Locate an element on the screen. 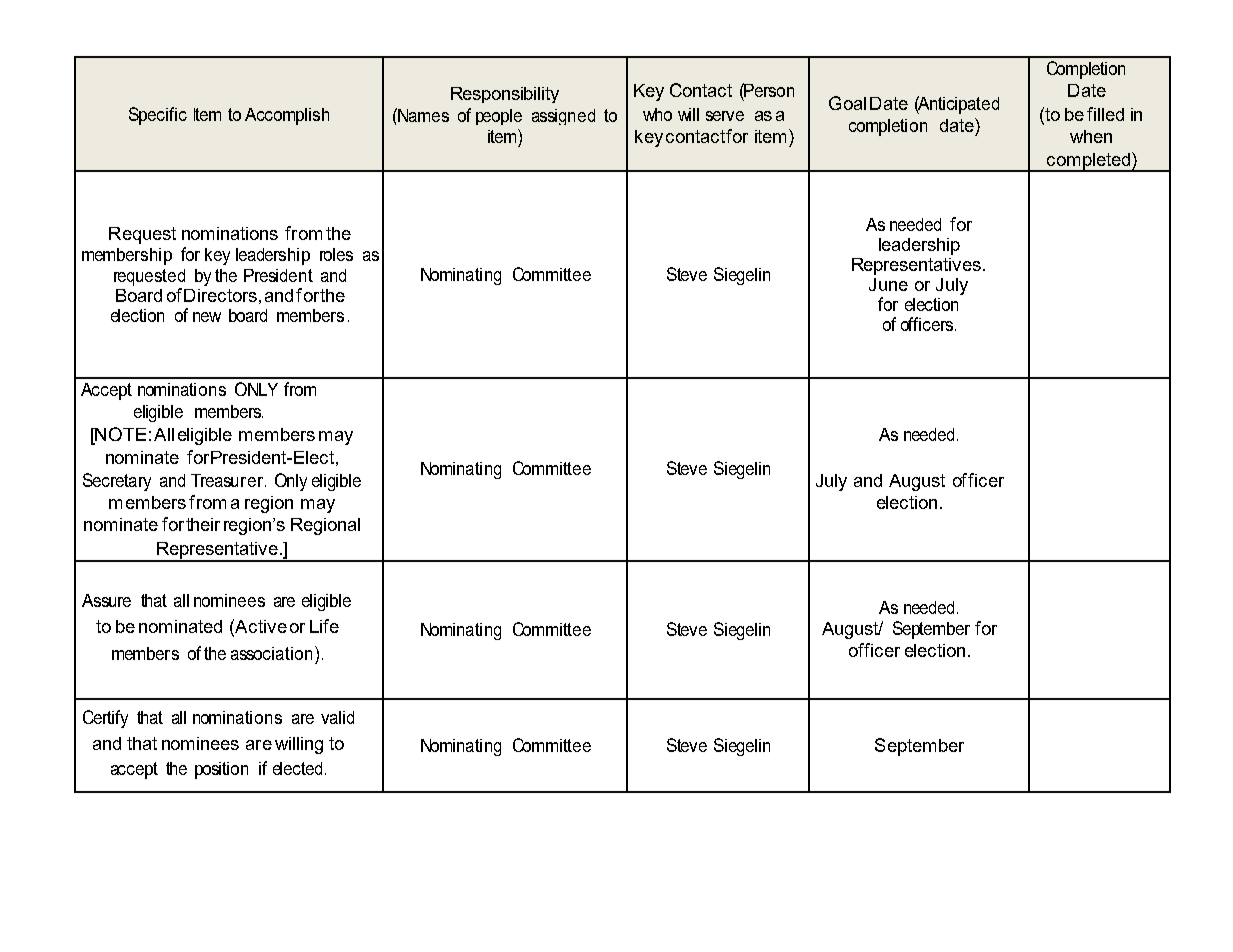 The image size is (1233, 952). assigned is located at coordinates (563, 117).
